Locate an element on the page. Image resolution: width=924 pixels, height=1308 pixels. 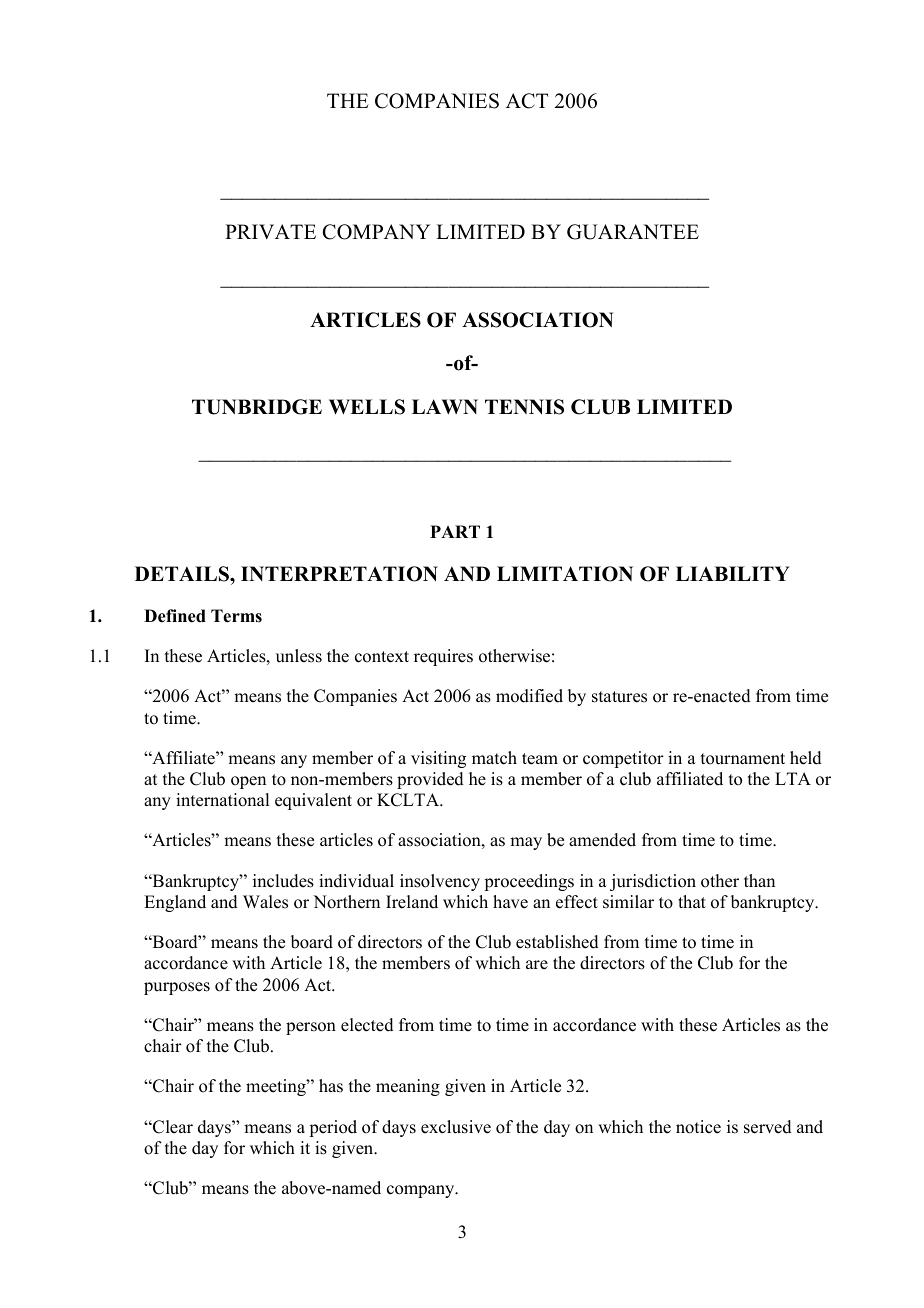
may is located at coordinates (526, 843).
